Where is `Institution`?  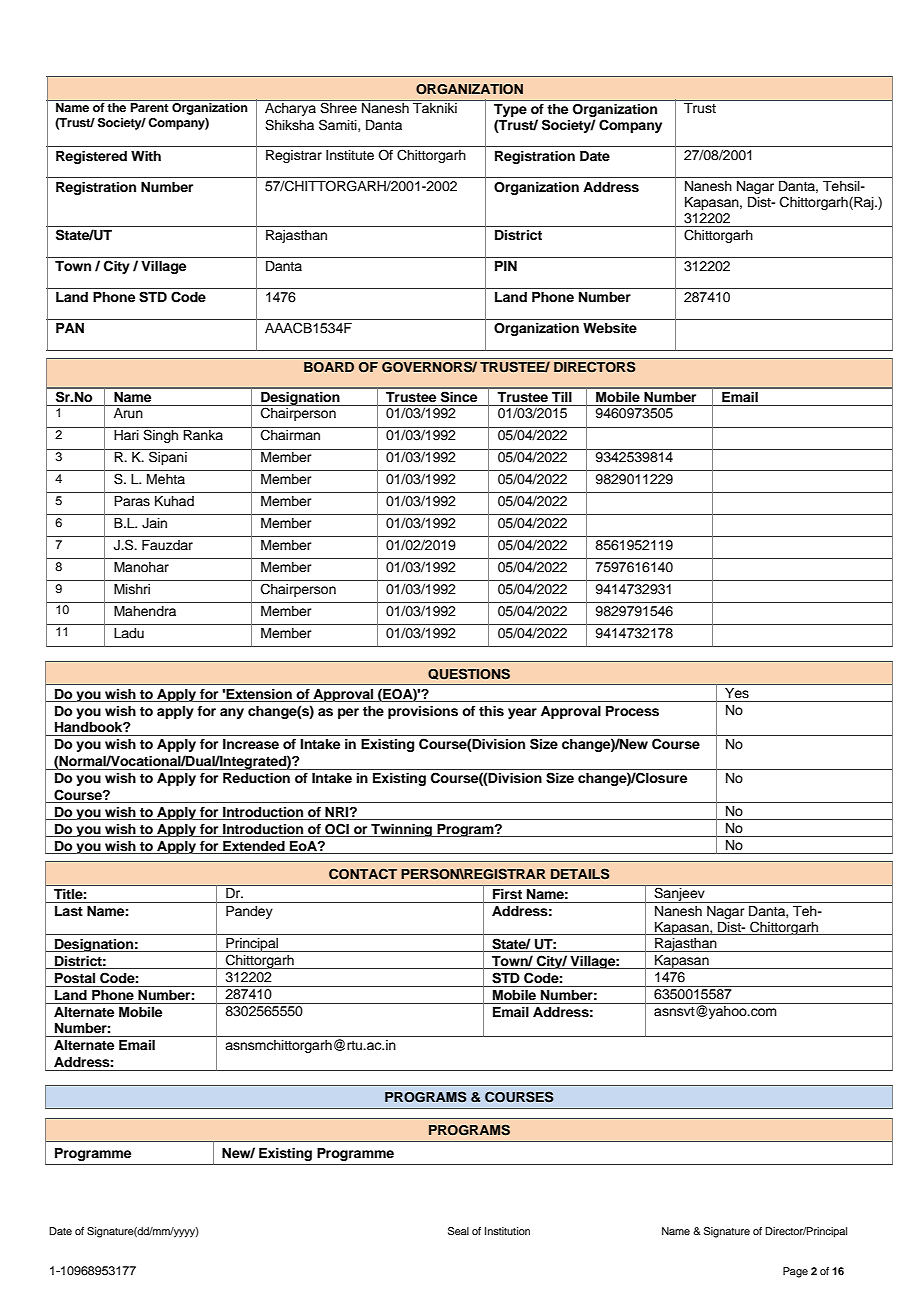
Institution is located at coordinates (507, 1231).
